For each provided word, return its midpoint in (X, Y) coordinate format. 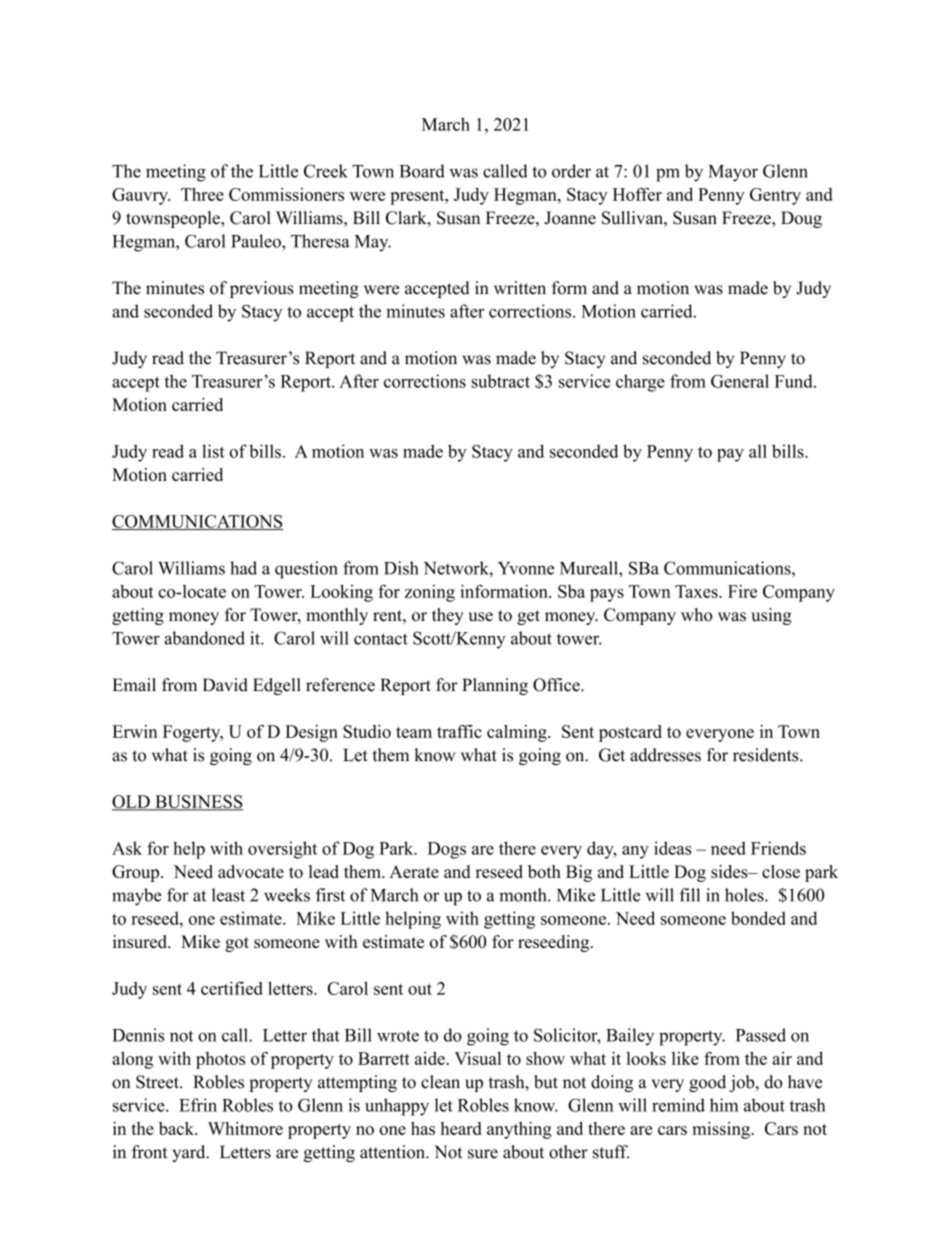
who (697, 615)
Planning (495, 686)
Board (422, 171)
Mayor (733, 173)
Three (202, 194)
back (177, 1128)
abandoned (204, 638)
